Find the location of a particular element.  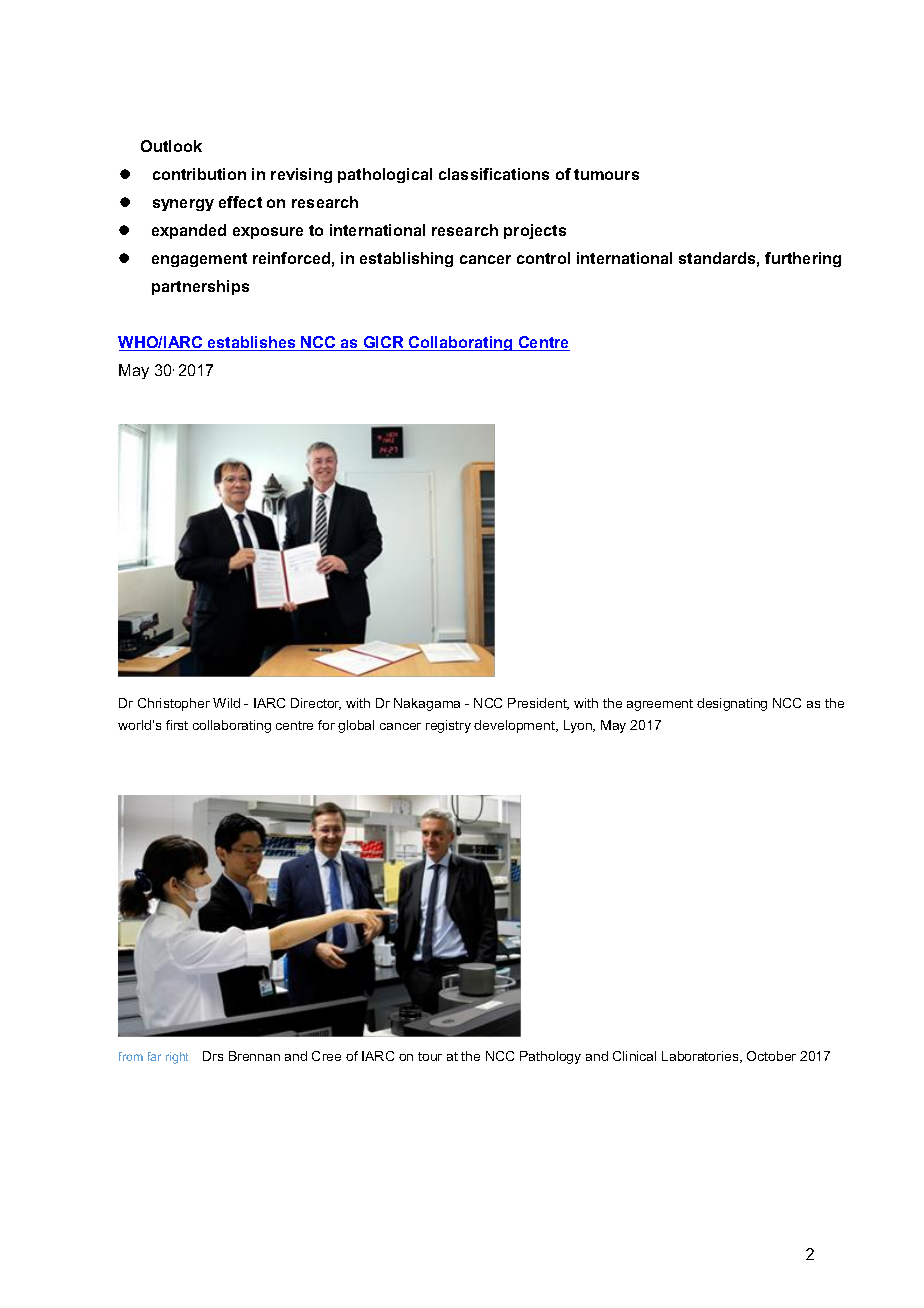

establishing is located at coordinates (406, 259).
